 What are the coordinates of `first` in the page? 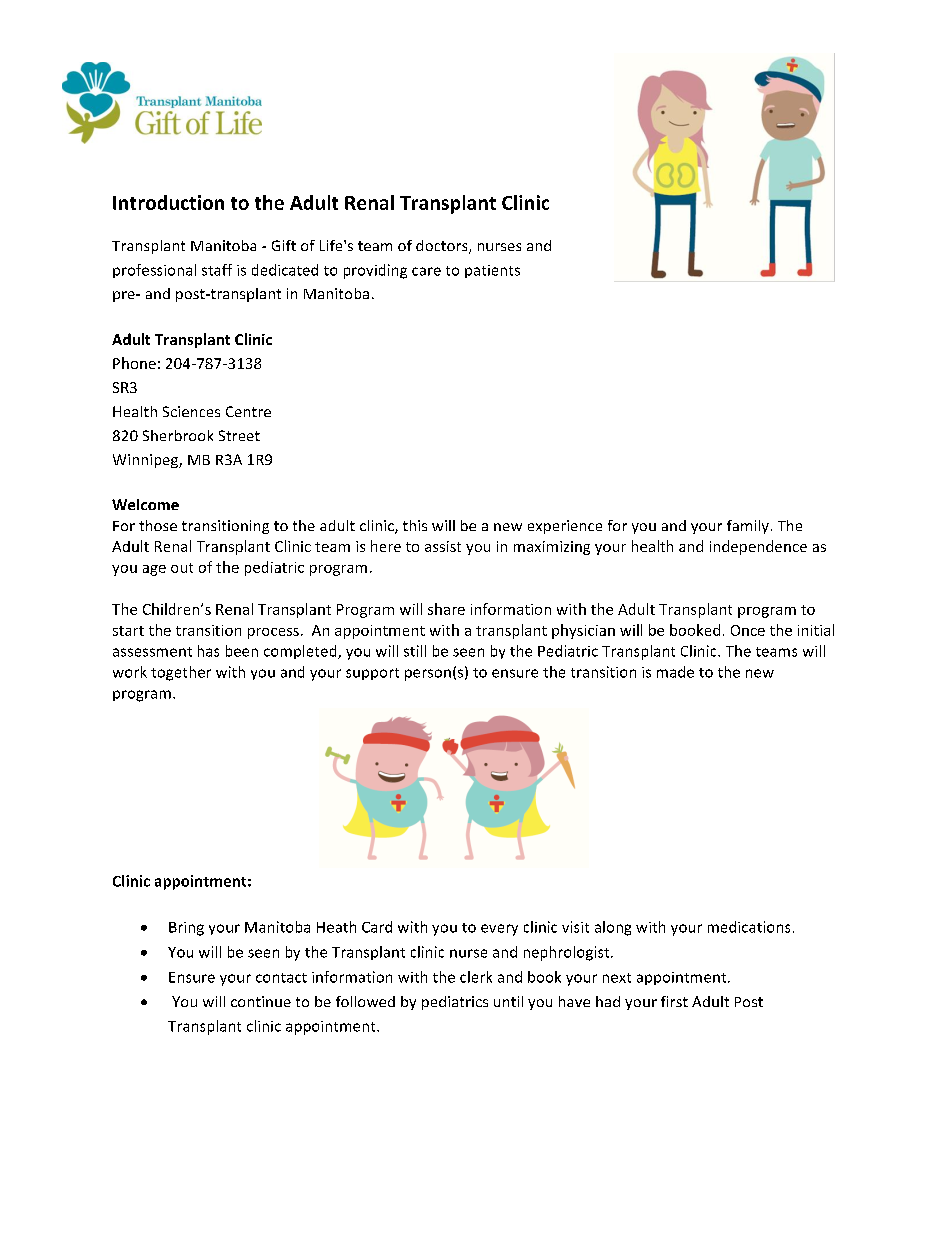 It's located at (674, 1001).
